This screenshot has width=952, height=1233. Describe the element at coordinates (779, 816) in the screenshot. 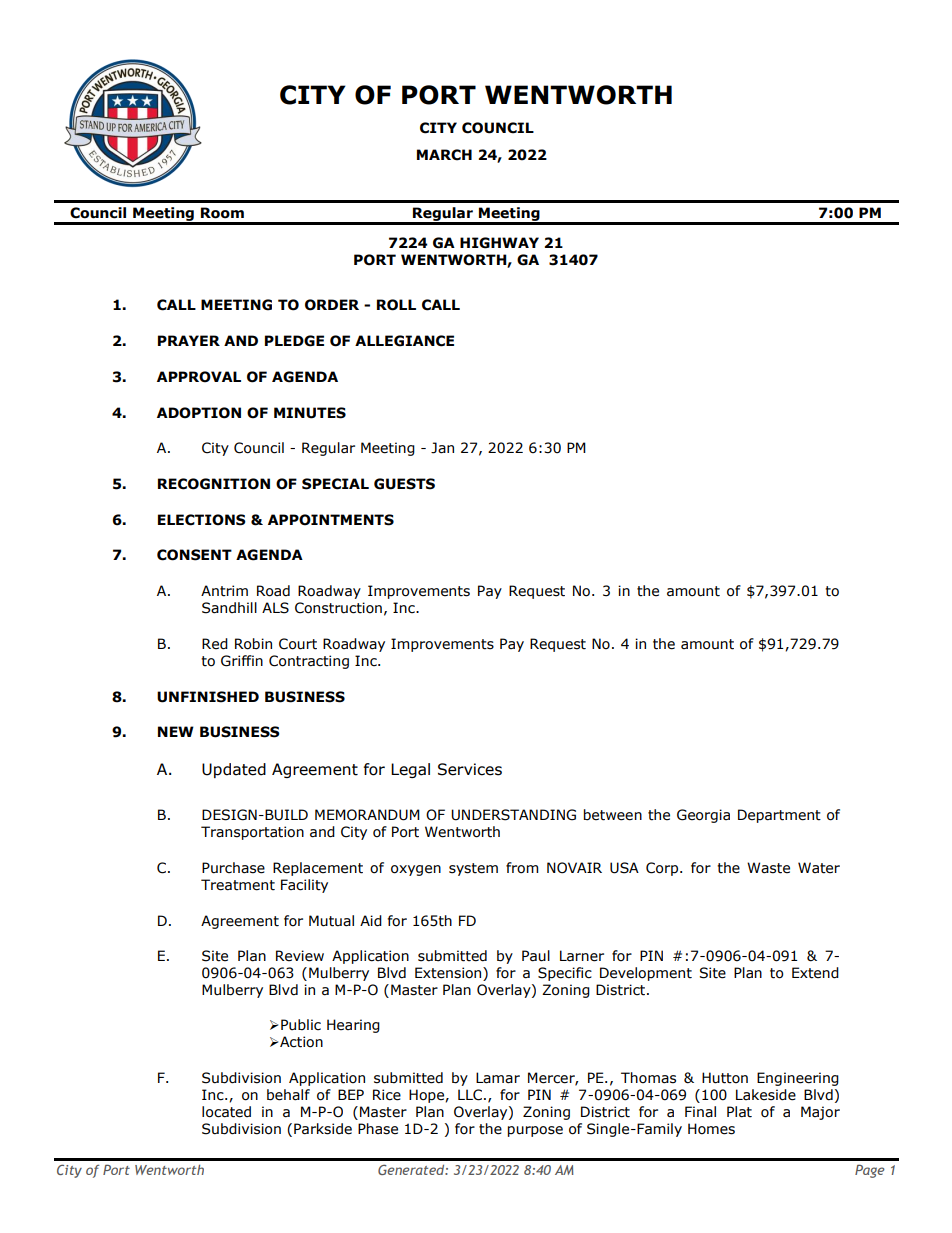

I see `Department` at that location.
